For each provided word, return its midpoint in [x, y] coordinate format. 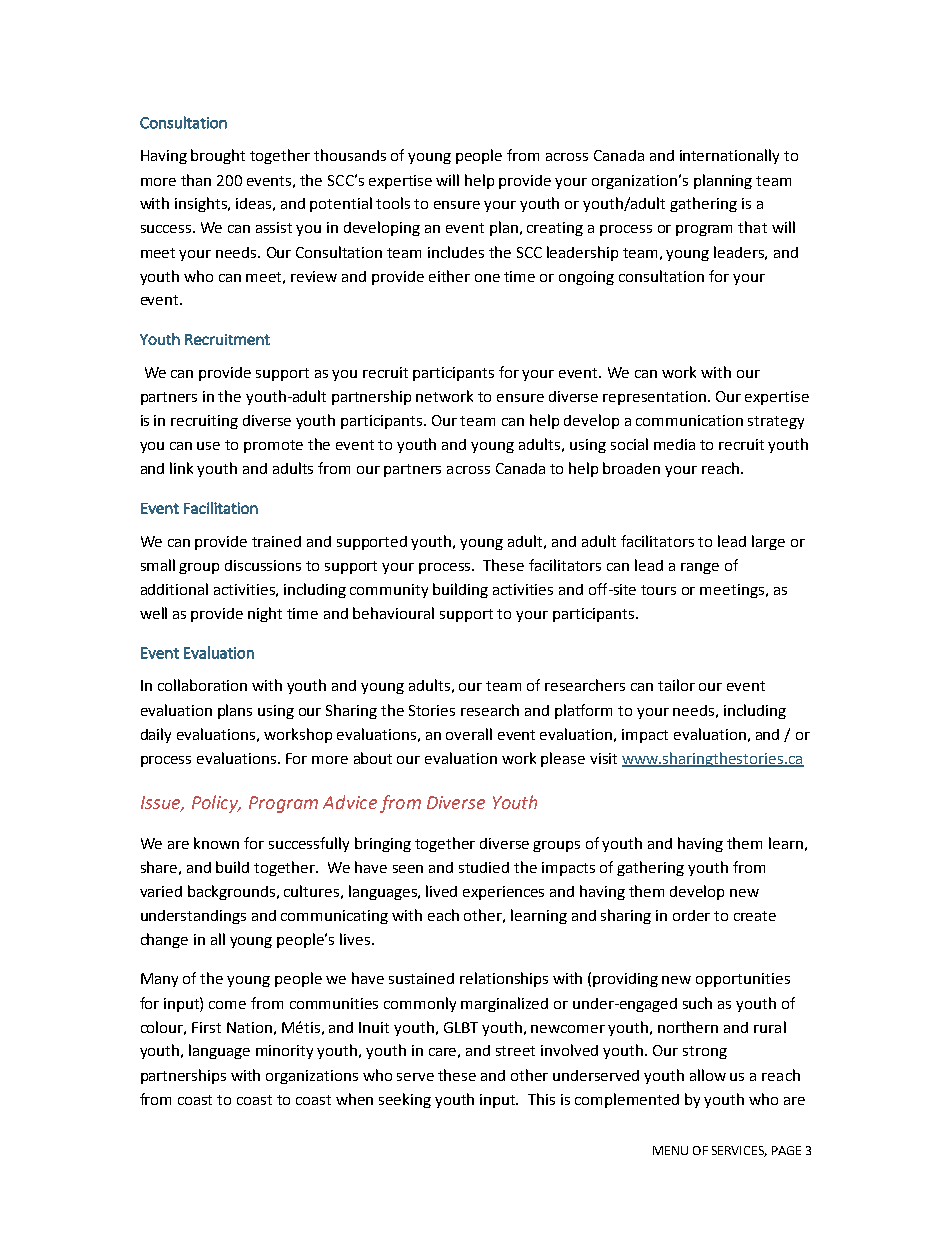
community [389, 591]
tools [393, 203]
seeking [405, 1100]
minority [284, 1052]
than [196, 180]
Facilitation [221, 508]
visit [603, 758]
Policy [216, 804]
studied [484, 867]
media [674, 444]
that [752, 227]
